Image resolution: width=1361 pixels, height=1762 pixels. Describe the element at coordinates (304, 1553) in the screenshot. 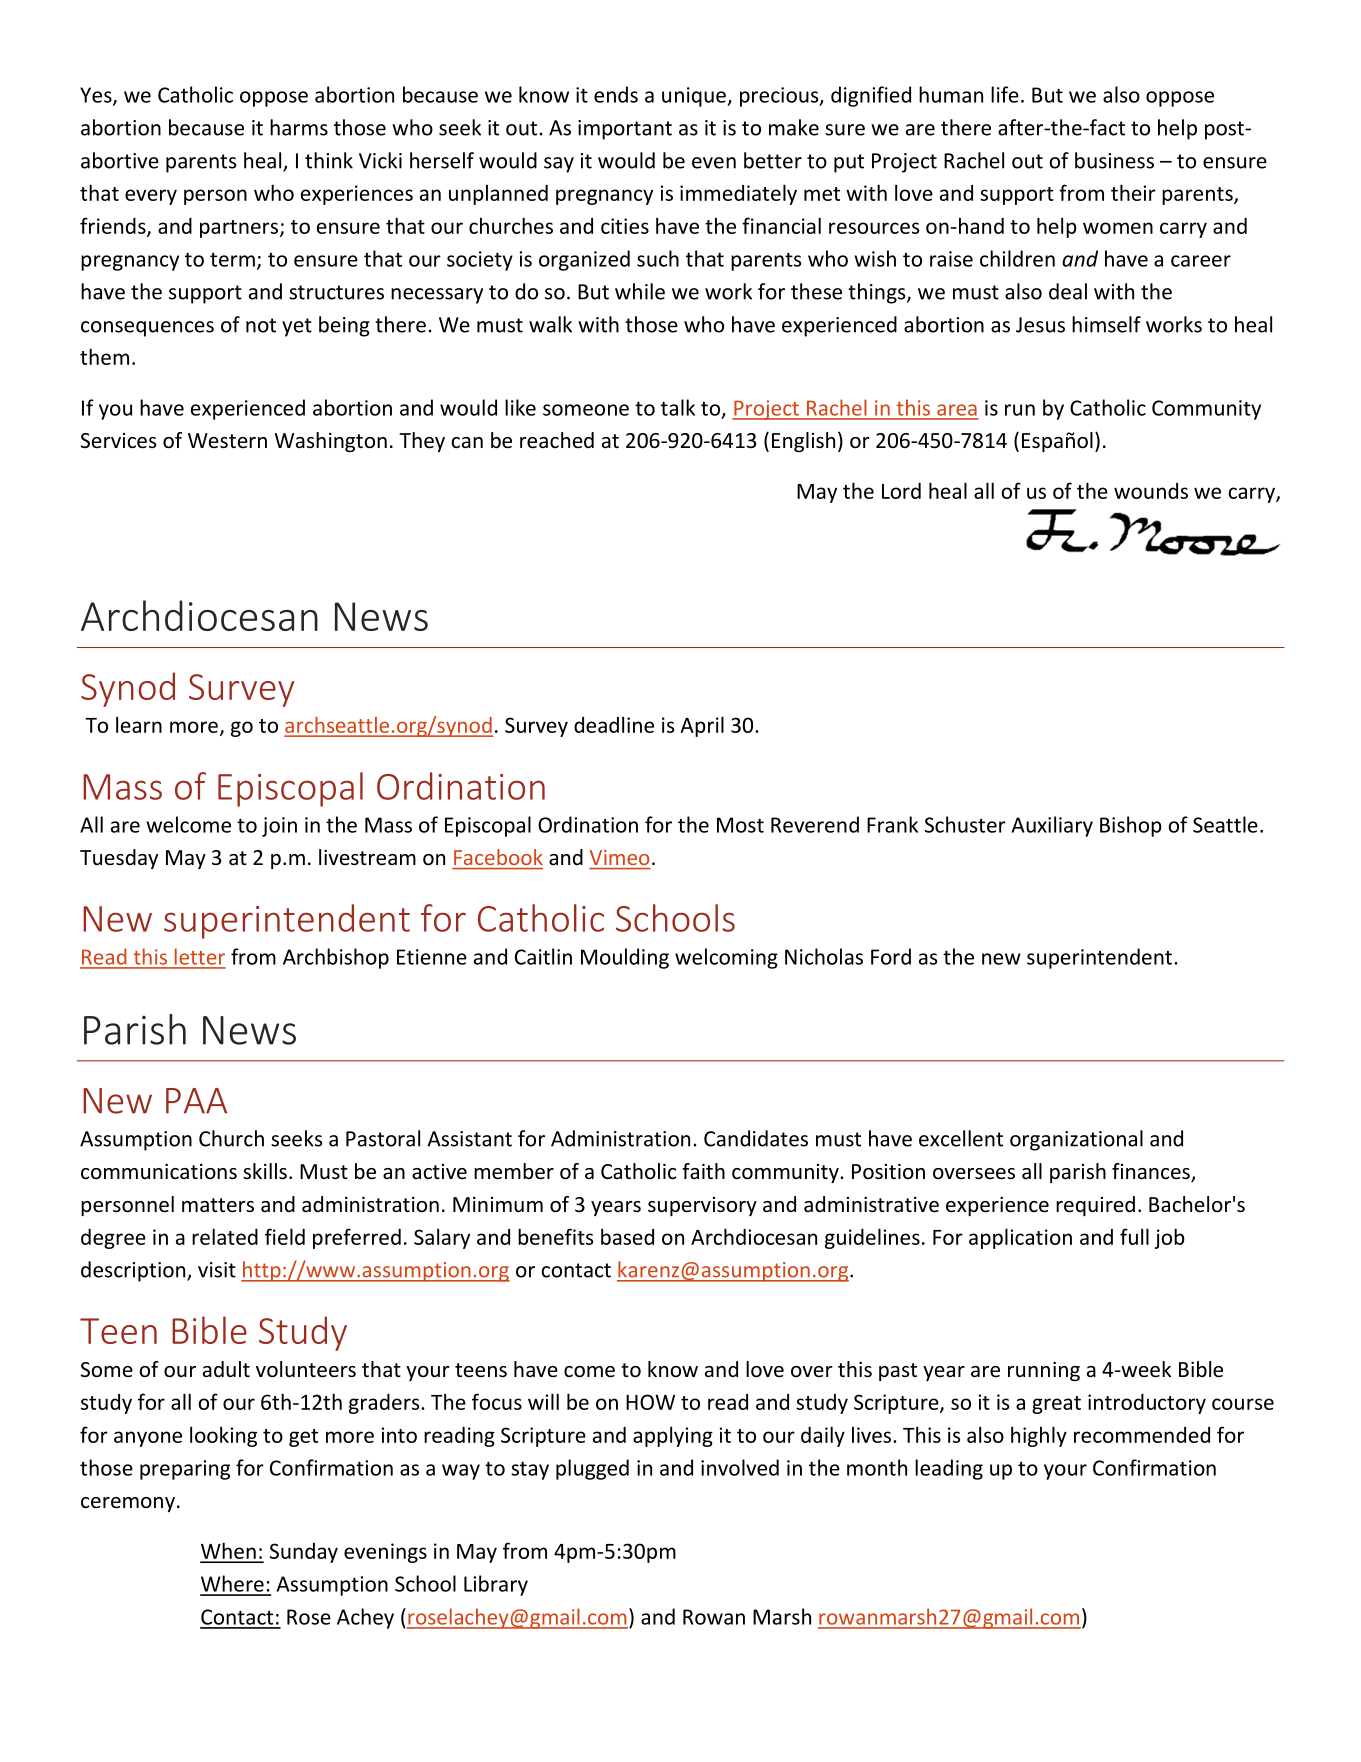

I see `Sunday` at that location.
